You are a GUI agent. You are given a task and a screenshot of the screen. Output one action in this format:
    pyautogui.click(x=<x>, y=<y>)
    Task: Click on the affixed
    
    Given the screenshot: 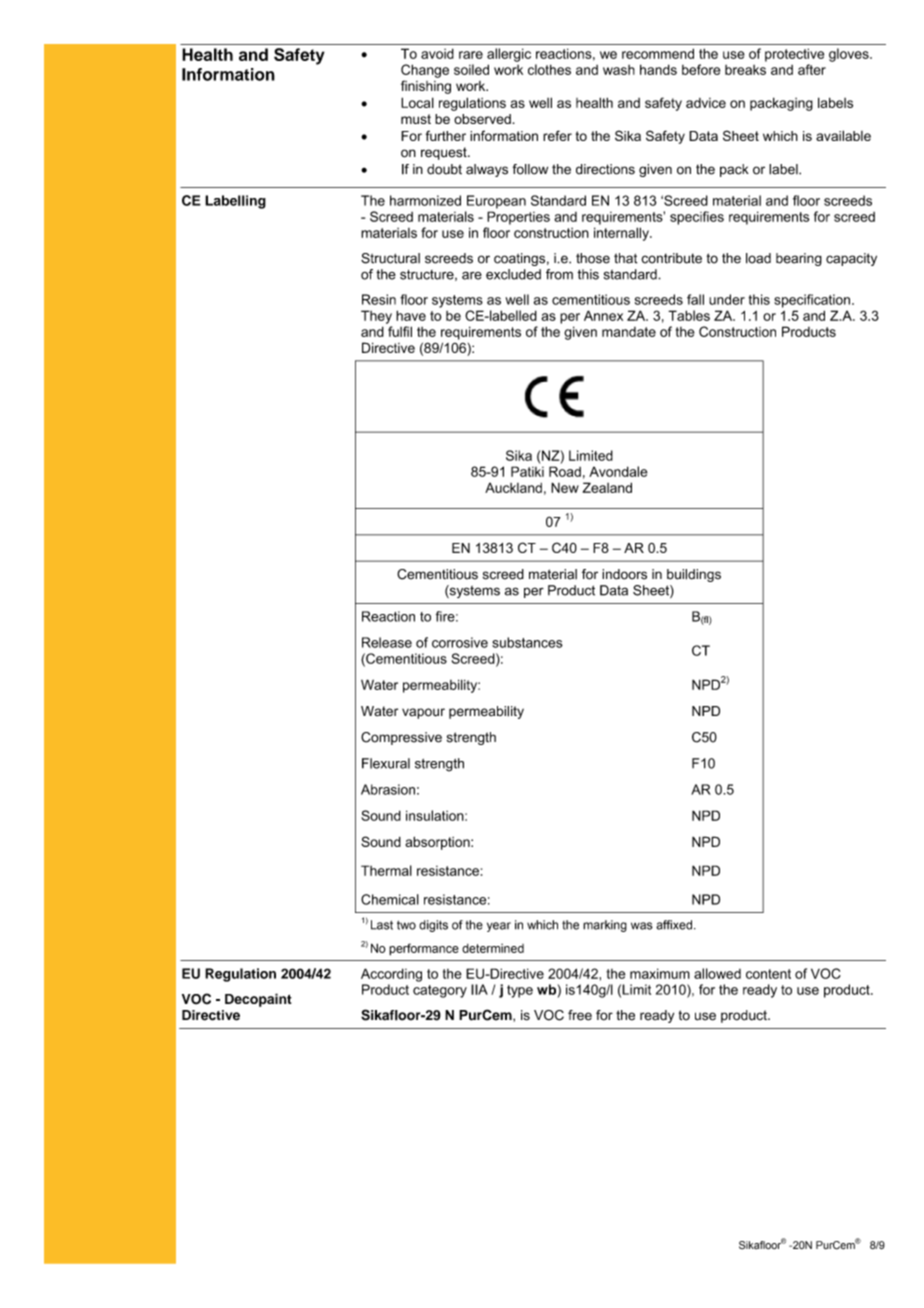 What is the action you would take?
    pyautogui.click(x=675, y=925)
